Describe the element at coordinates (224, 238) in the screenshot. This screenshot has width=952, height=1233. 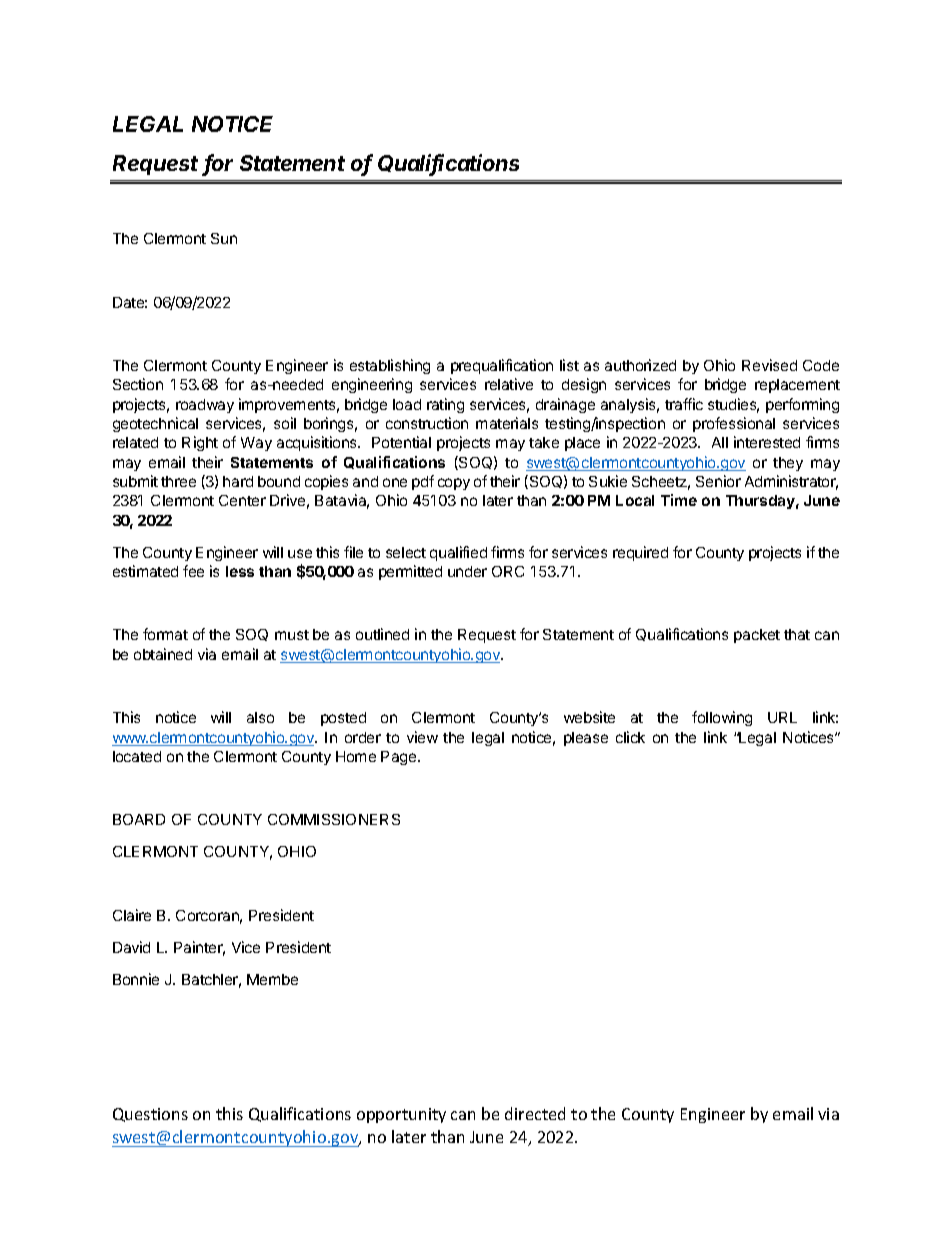
I see `Sun` at that location.
